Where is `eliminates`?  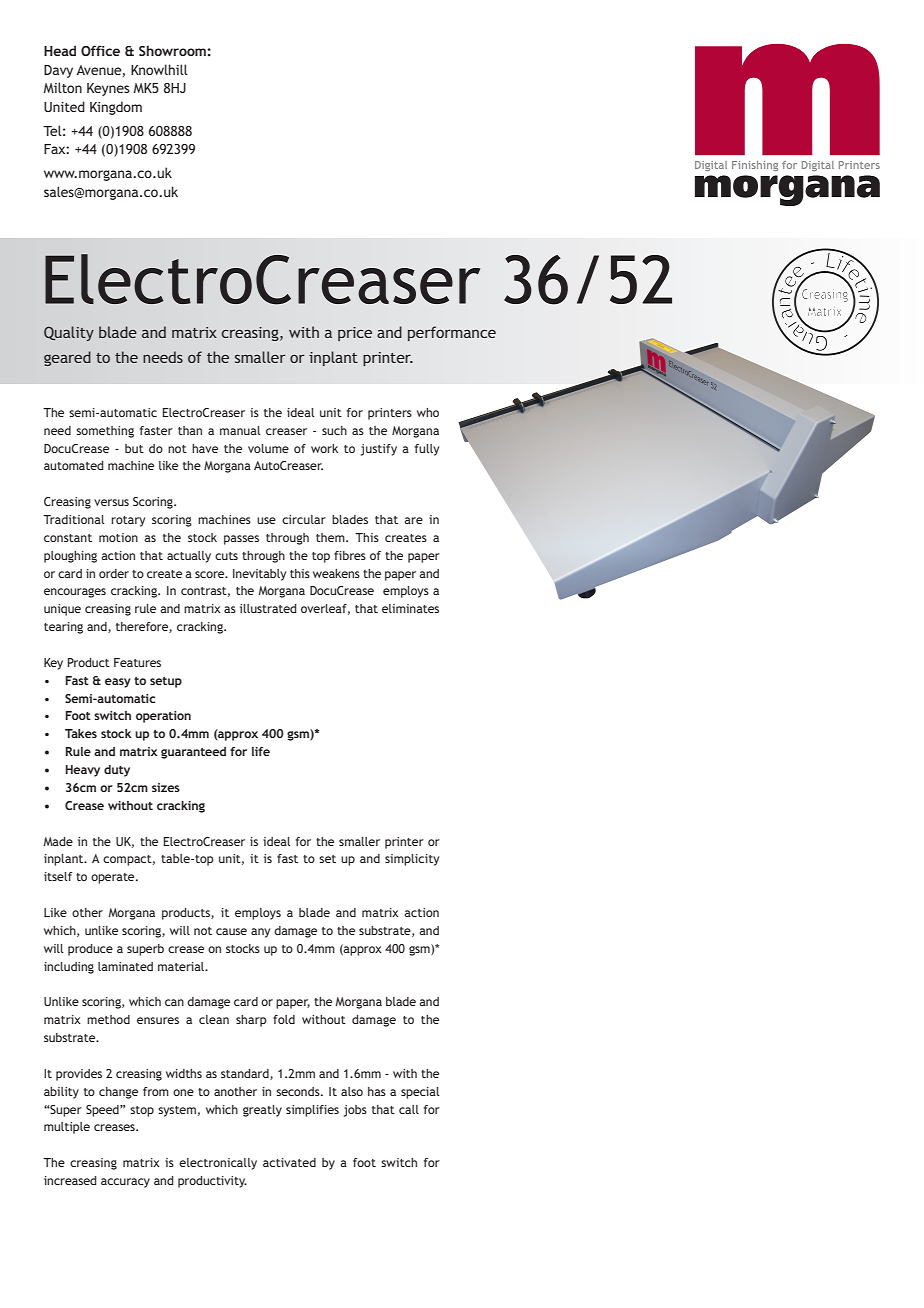 eliminates is located at coordinates (410, 608).
